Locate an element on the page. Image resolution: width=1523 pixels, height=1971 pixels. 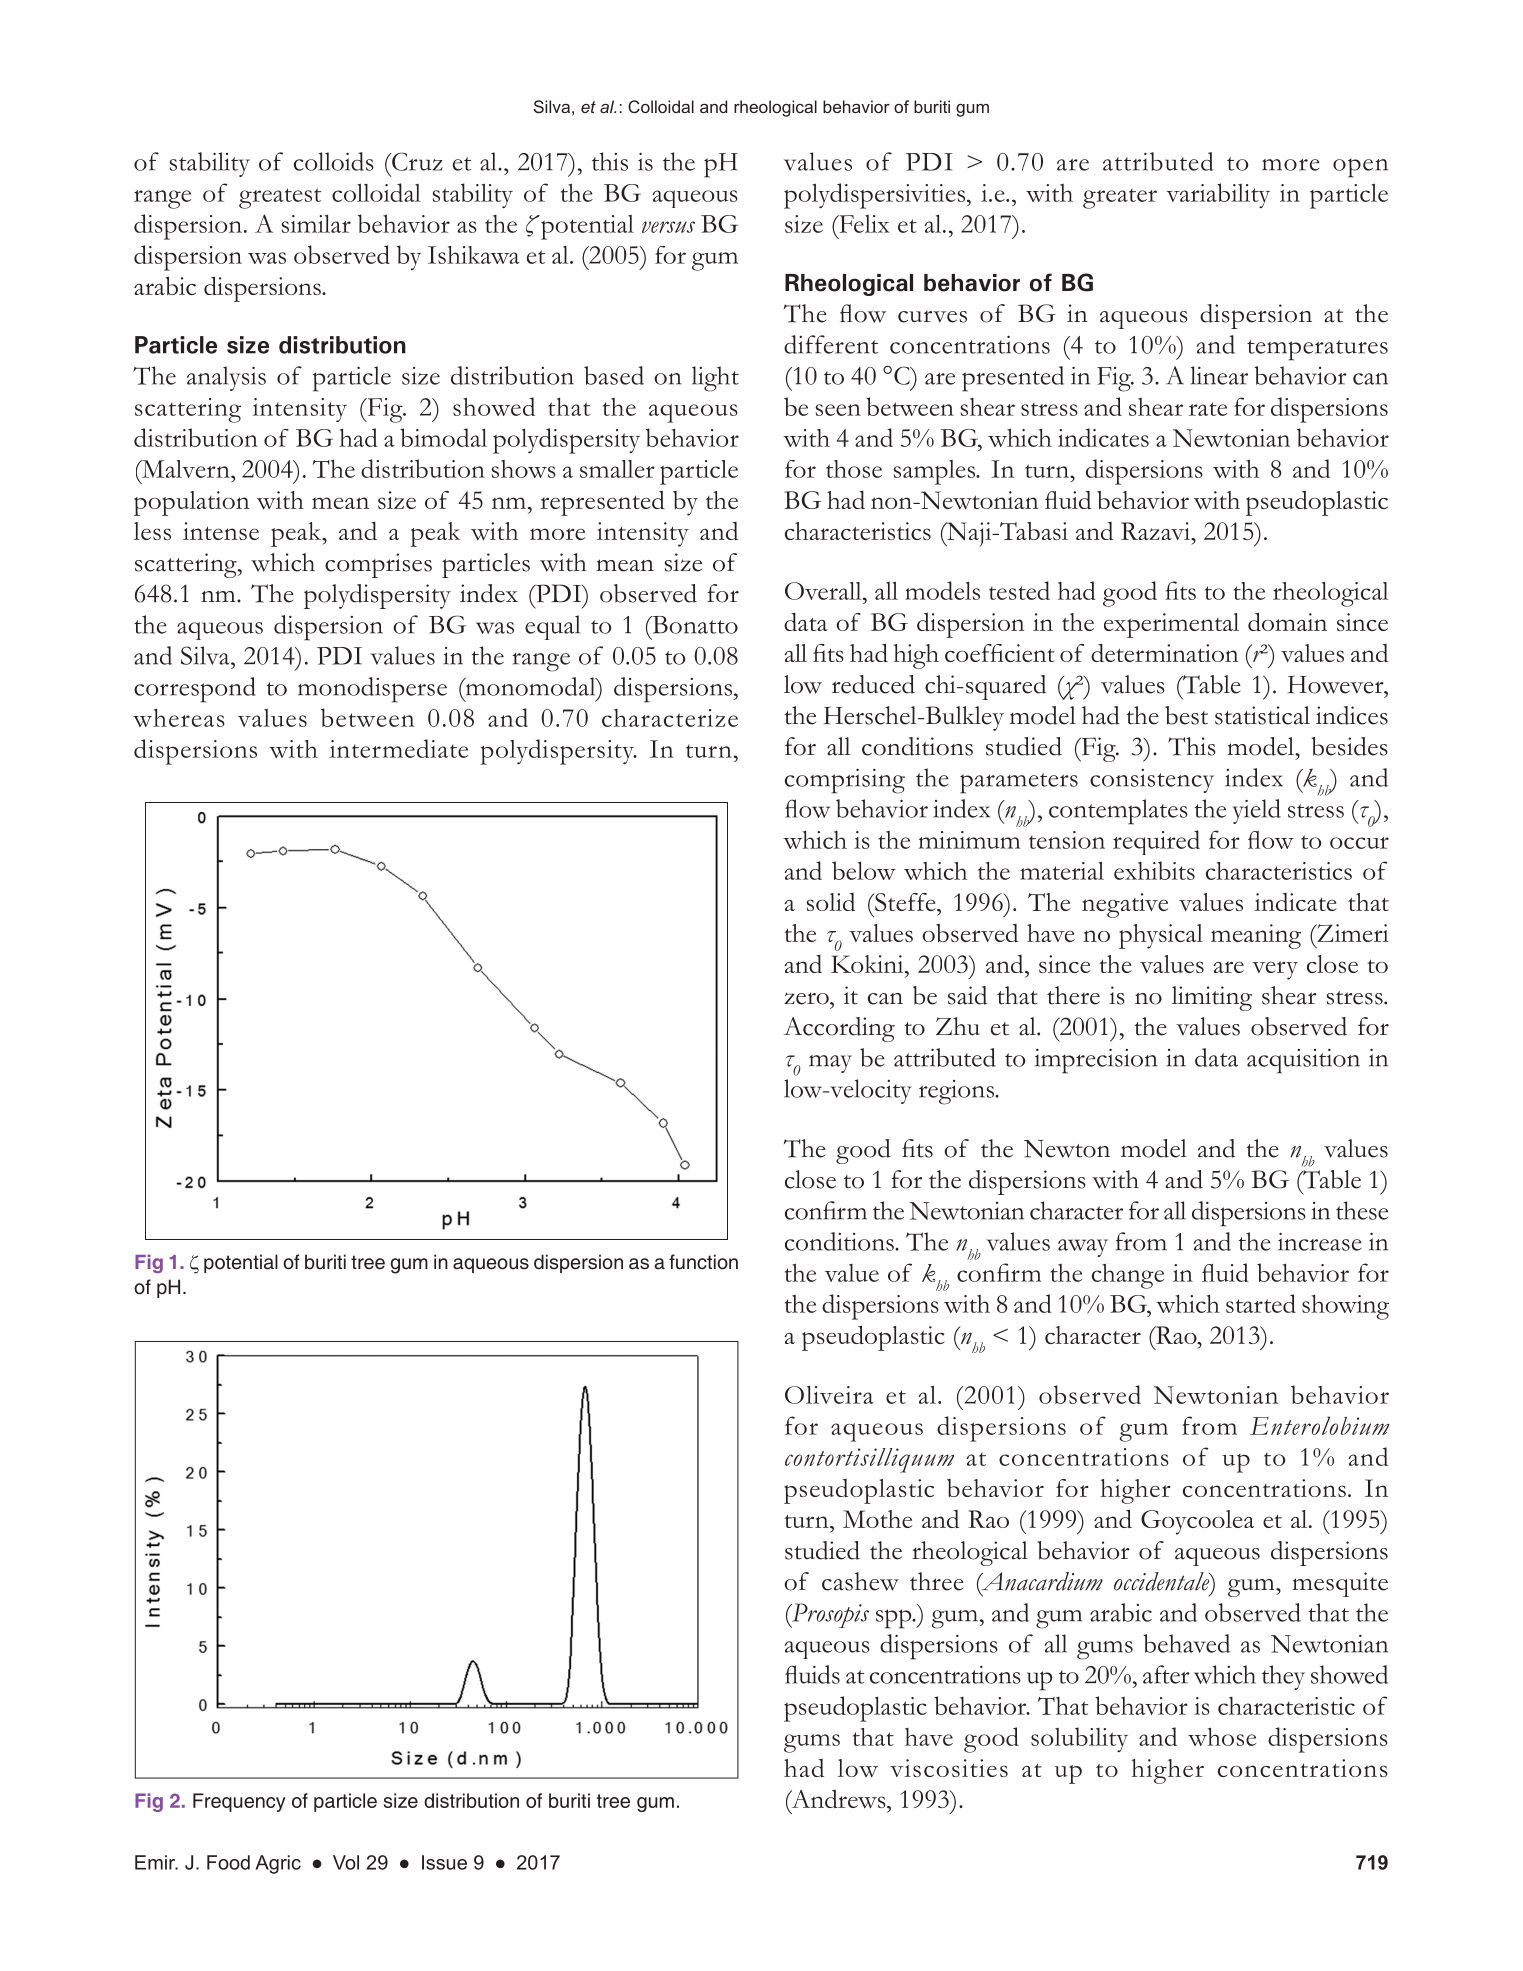
similar is located at coordinates (316, 223).
